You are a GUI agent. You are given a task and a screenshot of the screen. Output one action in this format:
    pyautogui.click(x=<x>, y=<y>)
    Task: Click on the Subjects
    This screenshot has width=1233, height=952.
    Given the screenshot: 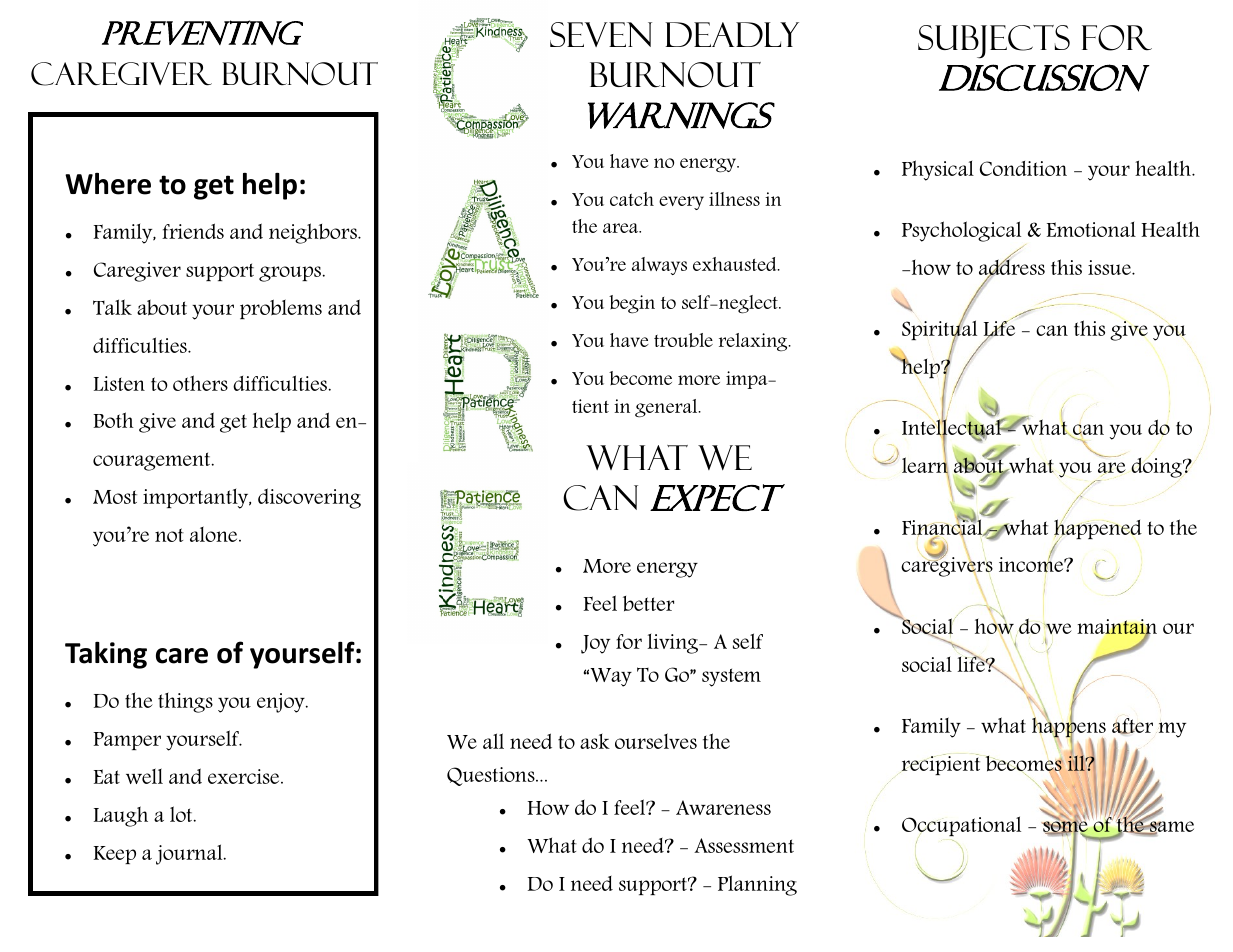 What is the action you would take?
    pyautogui.click(x=994, y=42)
